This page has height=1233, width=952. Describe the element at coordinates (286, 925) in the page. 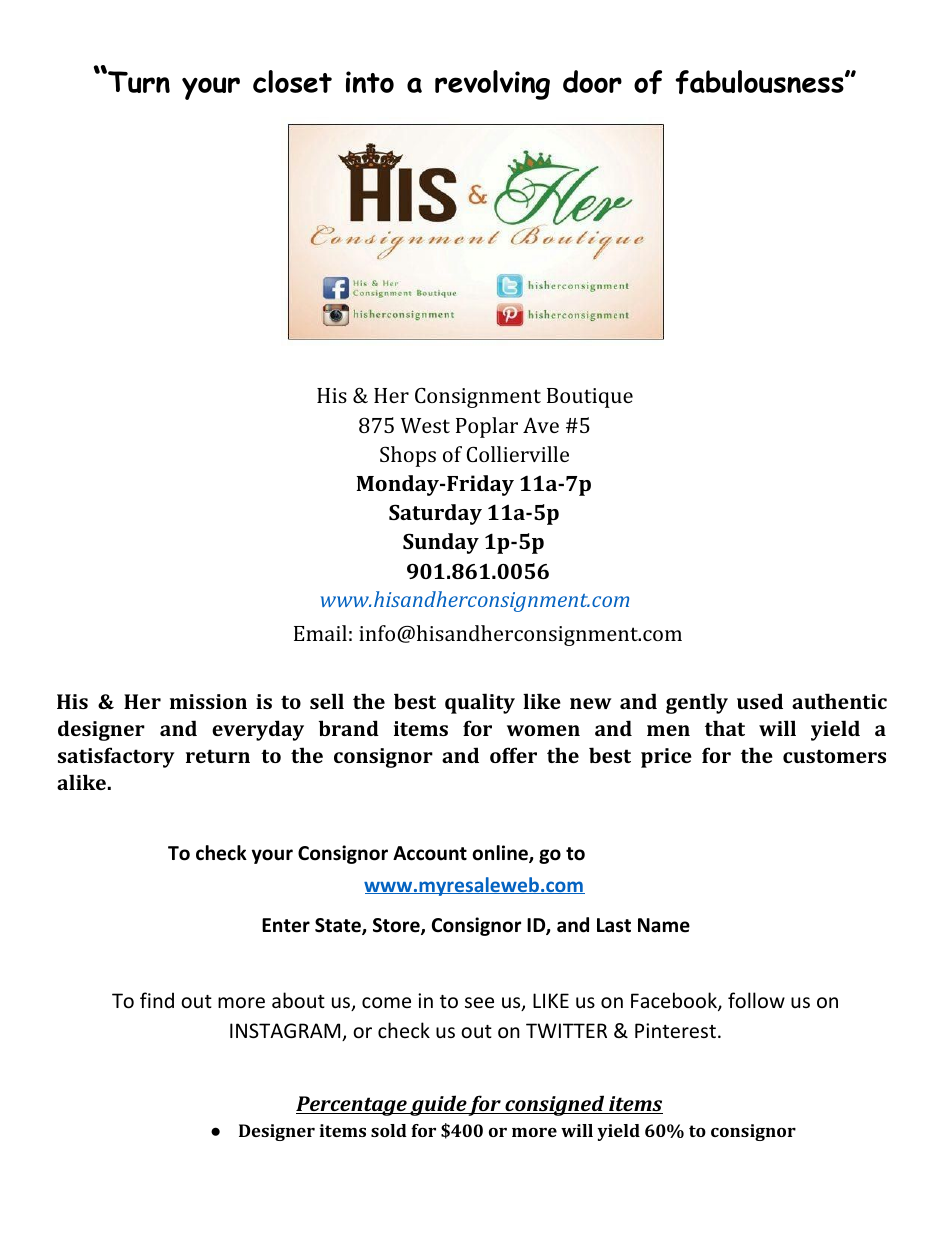

I see `Enter` at that location.
